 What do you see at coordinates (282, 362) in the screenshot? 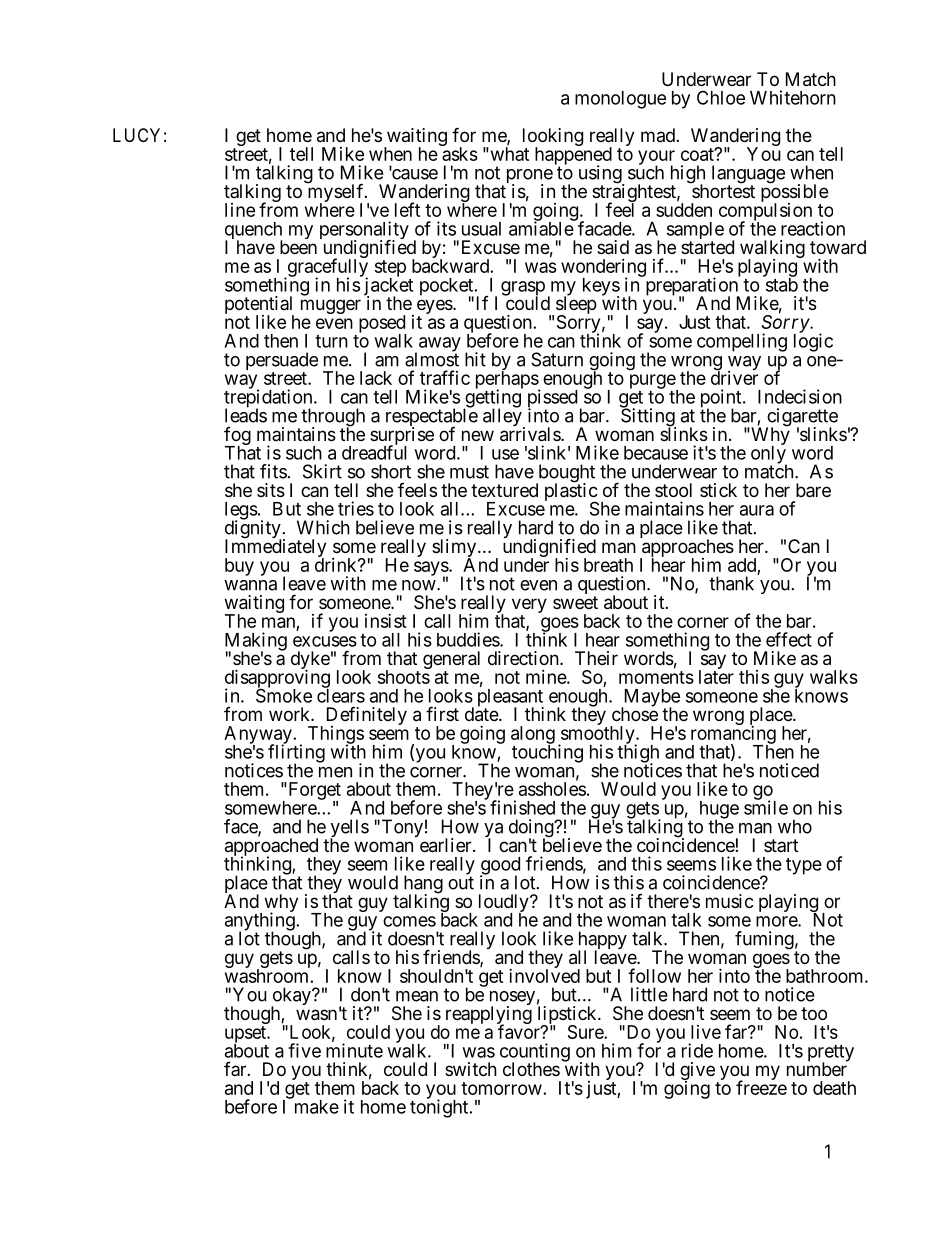
I see `persuade` at bounding box center [282, 362].
